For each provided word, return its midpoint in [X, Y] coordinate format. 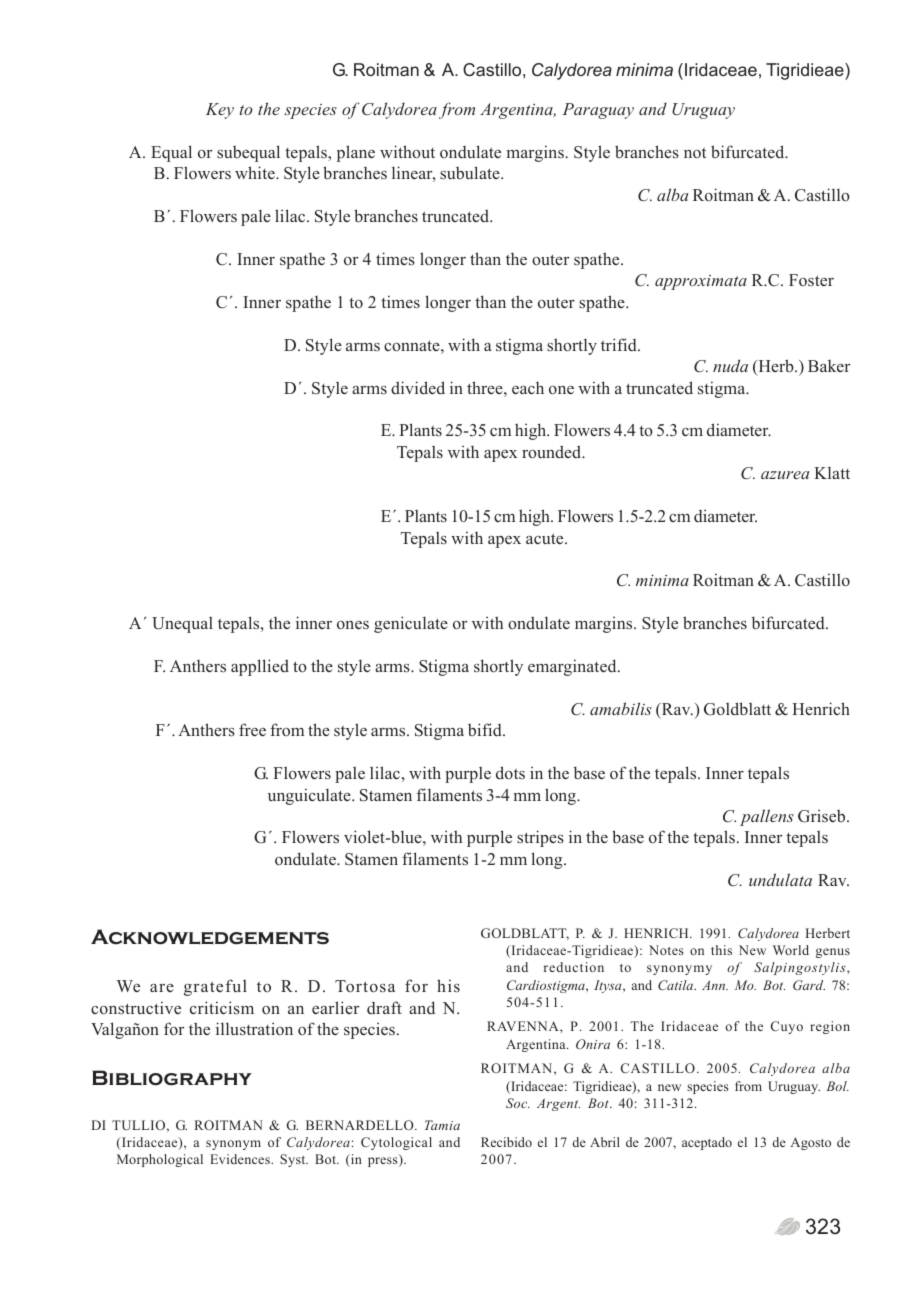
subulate [471, 172]
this [721, 950]
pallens [767, 817]
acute [546, 538]
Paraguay [598, 111]
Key [220, 111]
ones [353, 625]
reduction [574, 967]
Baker [829, 366]
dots [510, 773]
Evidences [241, 1159]
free [252, 729]
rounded [553, 451]
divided [418, 387]
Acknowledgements [210, 937]
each [528, 388]
